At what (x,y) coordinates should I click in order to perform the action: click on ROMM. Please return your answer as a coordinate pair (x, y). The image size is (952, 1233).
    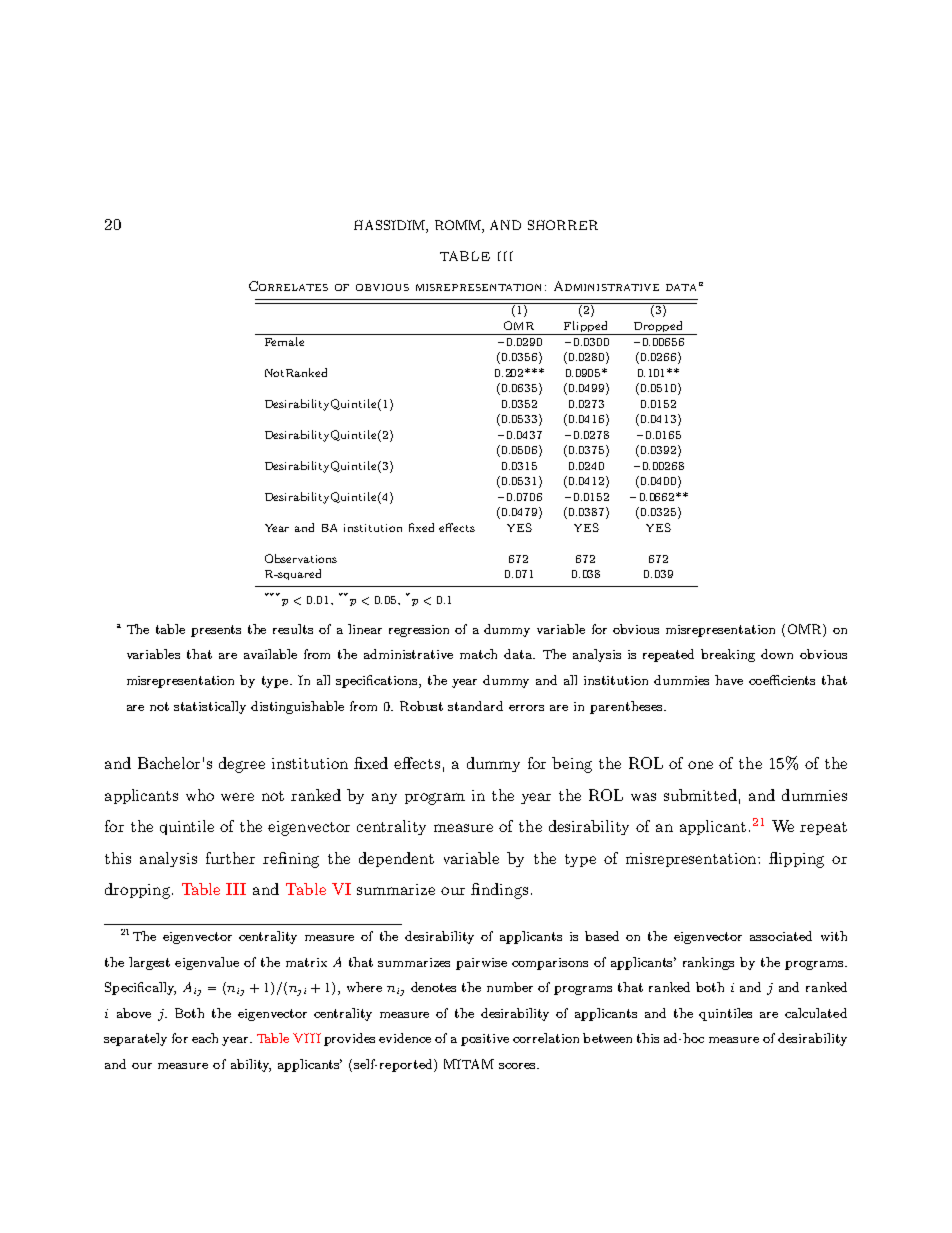
    Looking at the image, I should click on (459, 226).
